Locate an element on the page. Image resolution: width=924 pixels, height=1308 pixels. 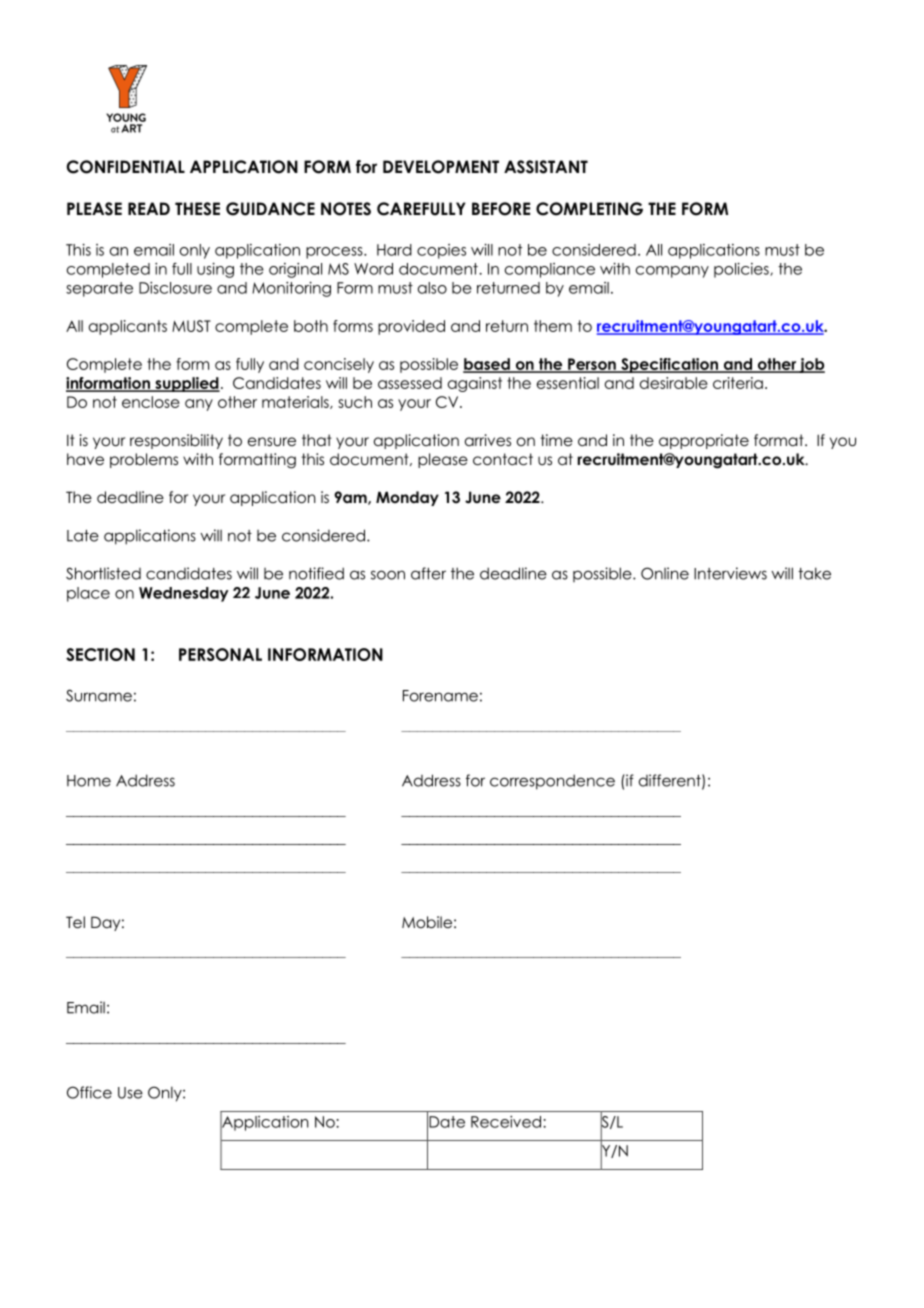
Tel is located at coordinates (75, 922).
